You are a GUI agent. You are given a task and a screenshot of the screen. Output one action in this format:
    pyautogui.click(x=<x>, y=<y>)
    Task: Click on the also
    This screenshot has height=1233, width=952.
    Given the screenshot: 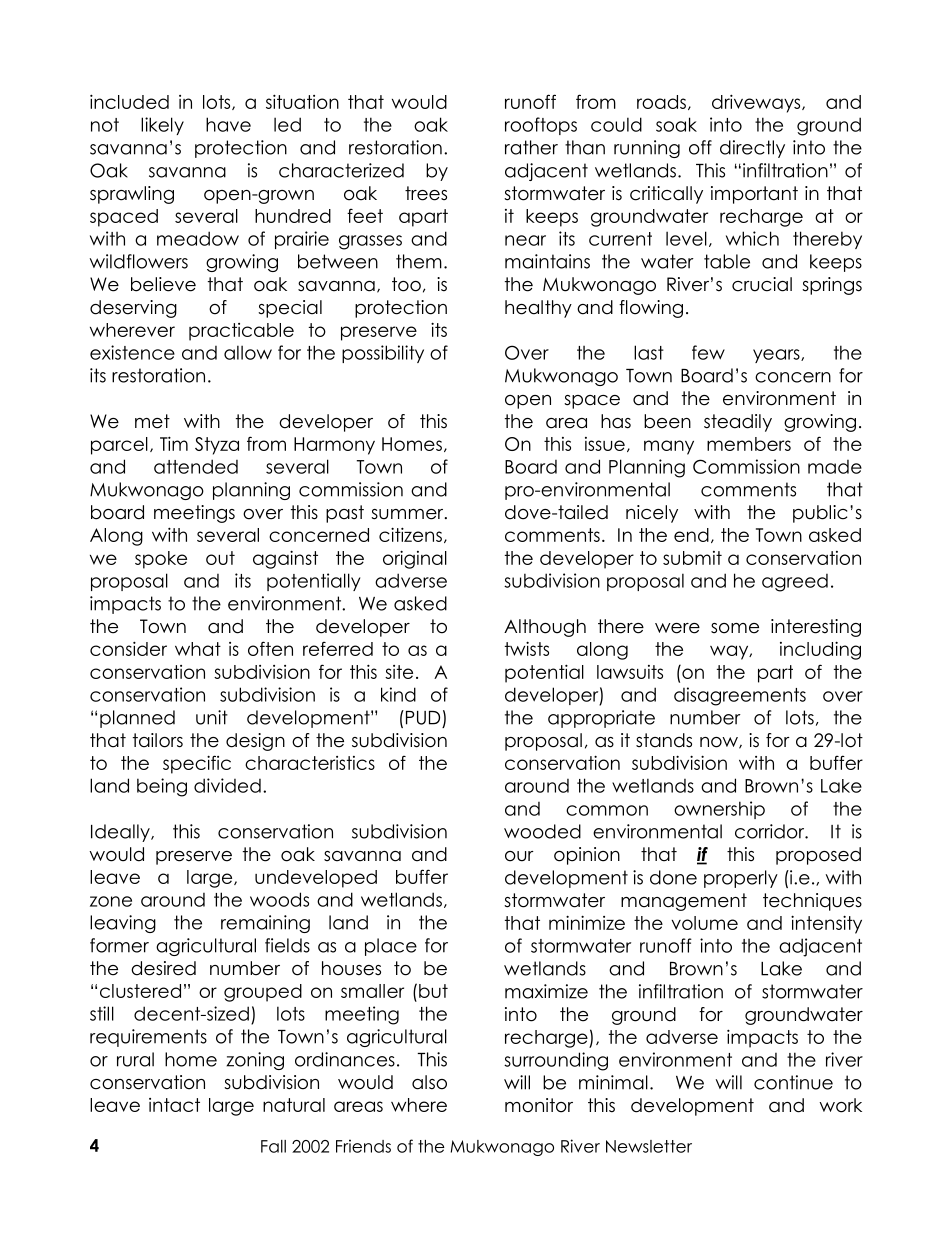 What is the action you would take?
    pyautogui.click(x=429, y=1082)
